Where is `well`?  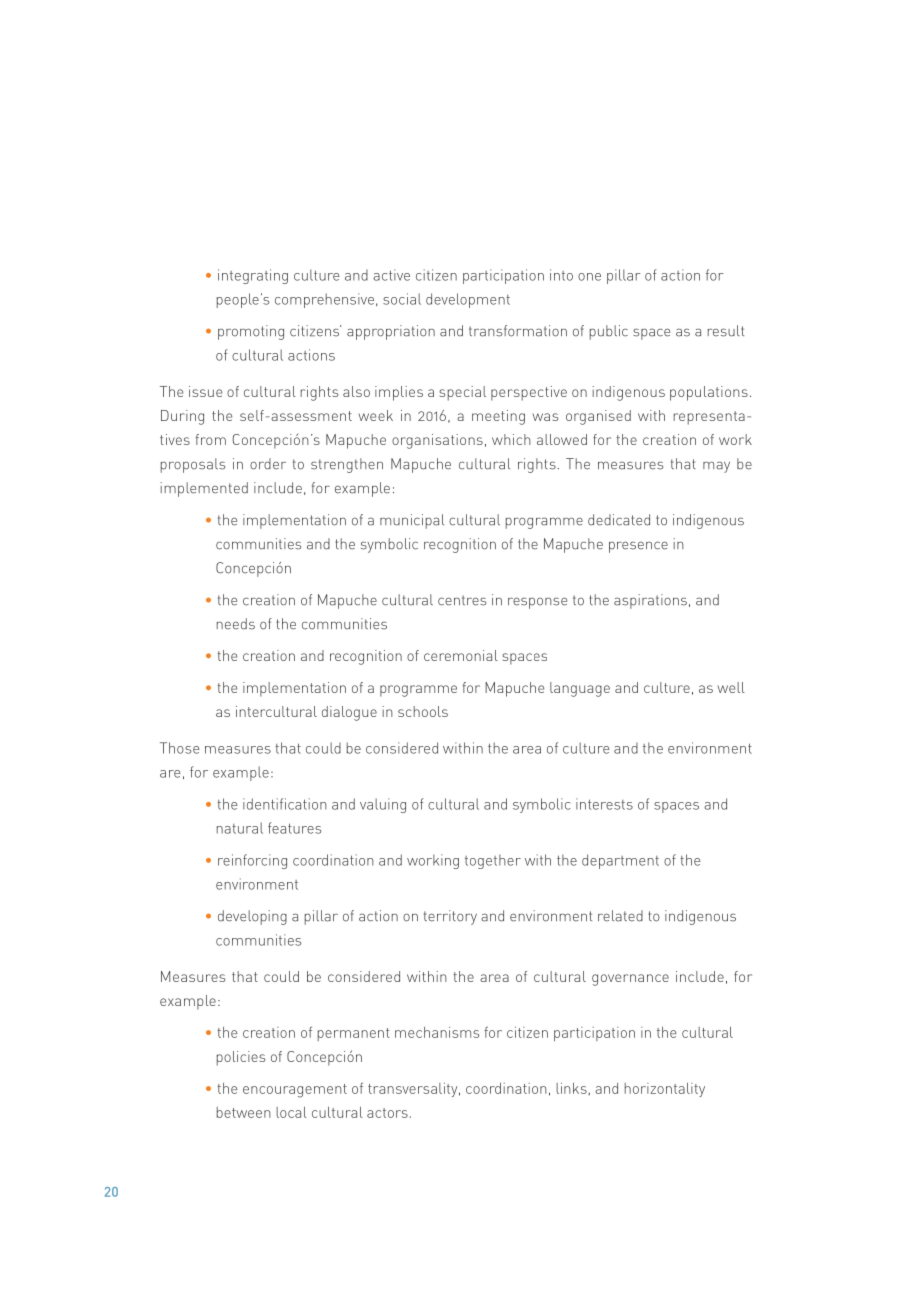
well is located at coordinates (731, 687).
